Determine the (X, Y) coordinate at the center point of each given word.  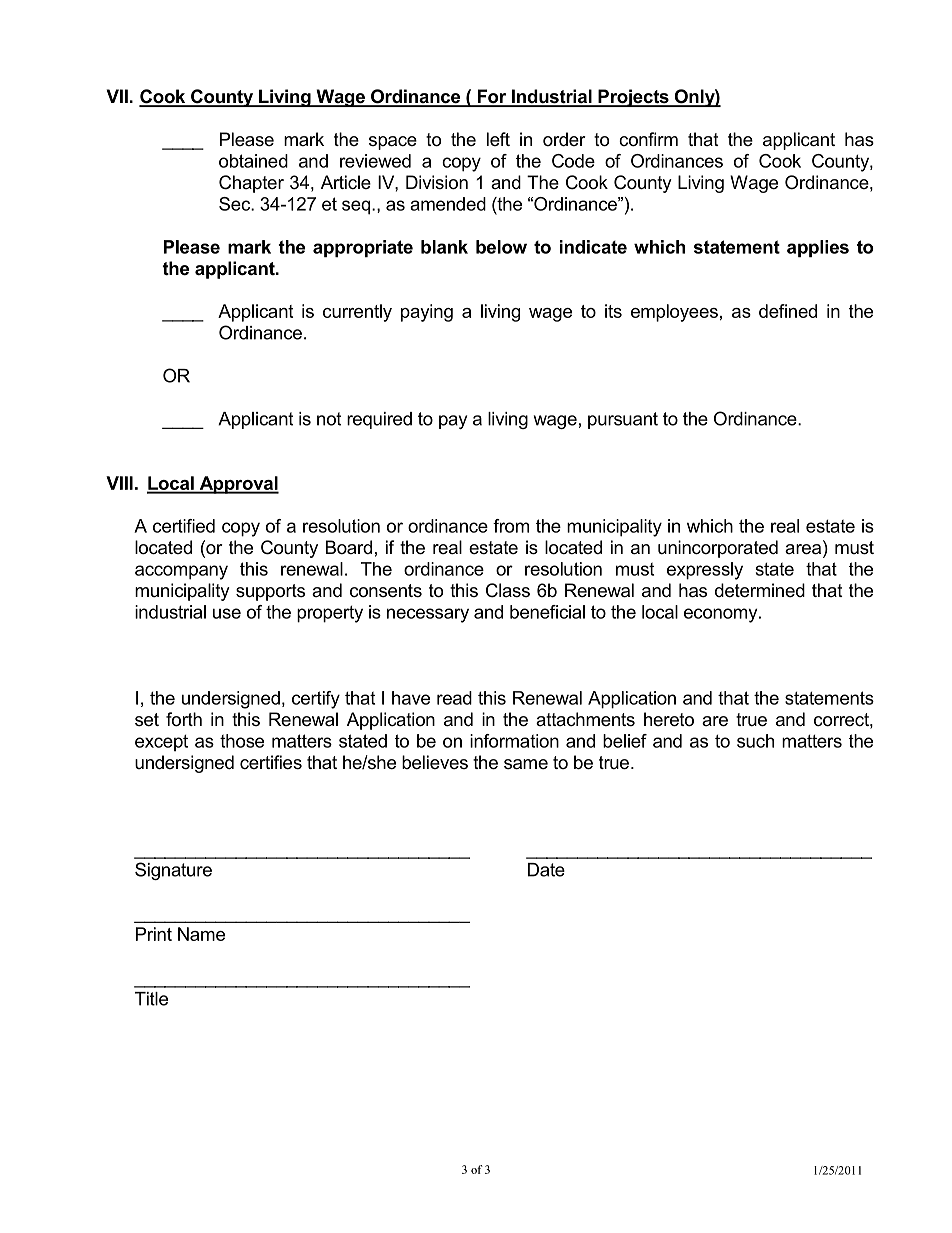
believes (435, 762)
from (511, 526)
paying (427, 313)
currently (357, 313)
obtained (253, 161)
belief (625, 741)
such (755, 741)
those (242, 741)
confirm (648, 139)
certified (184, 526)
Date (546, 870)
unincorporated (718, 549)
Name (201, 934)
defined (788, 311)
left (498, 139)
